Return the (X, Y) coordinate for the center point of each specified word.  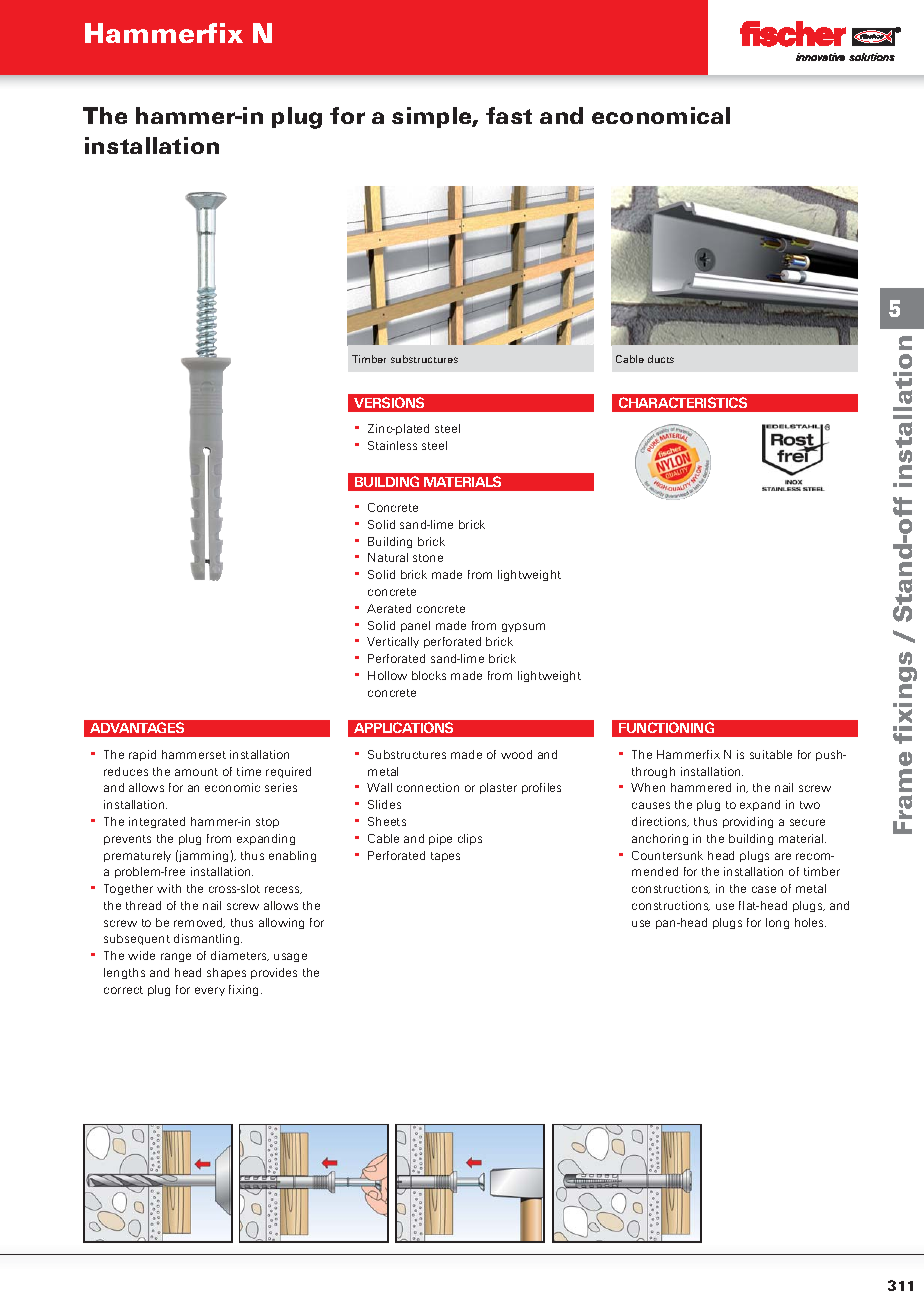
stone (428, 558)
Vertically (393, 642)
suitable (771, 754)
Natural (388, 557)
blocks (429, 675)
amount (196, 772)
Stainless (392, 445)
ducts (661, 359)
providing (748, 822)
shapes (226, 973)
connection (428, 787)
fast (509, 115)
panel (415, 626)
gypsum (523, 627)
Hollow (387, 675)
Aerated (389, 608)
